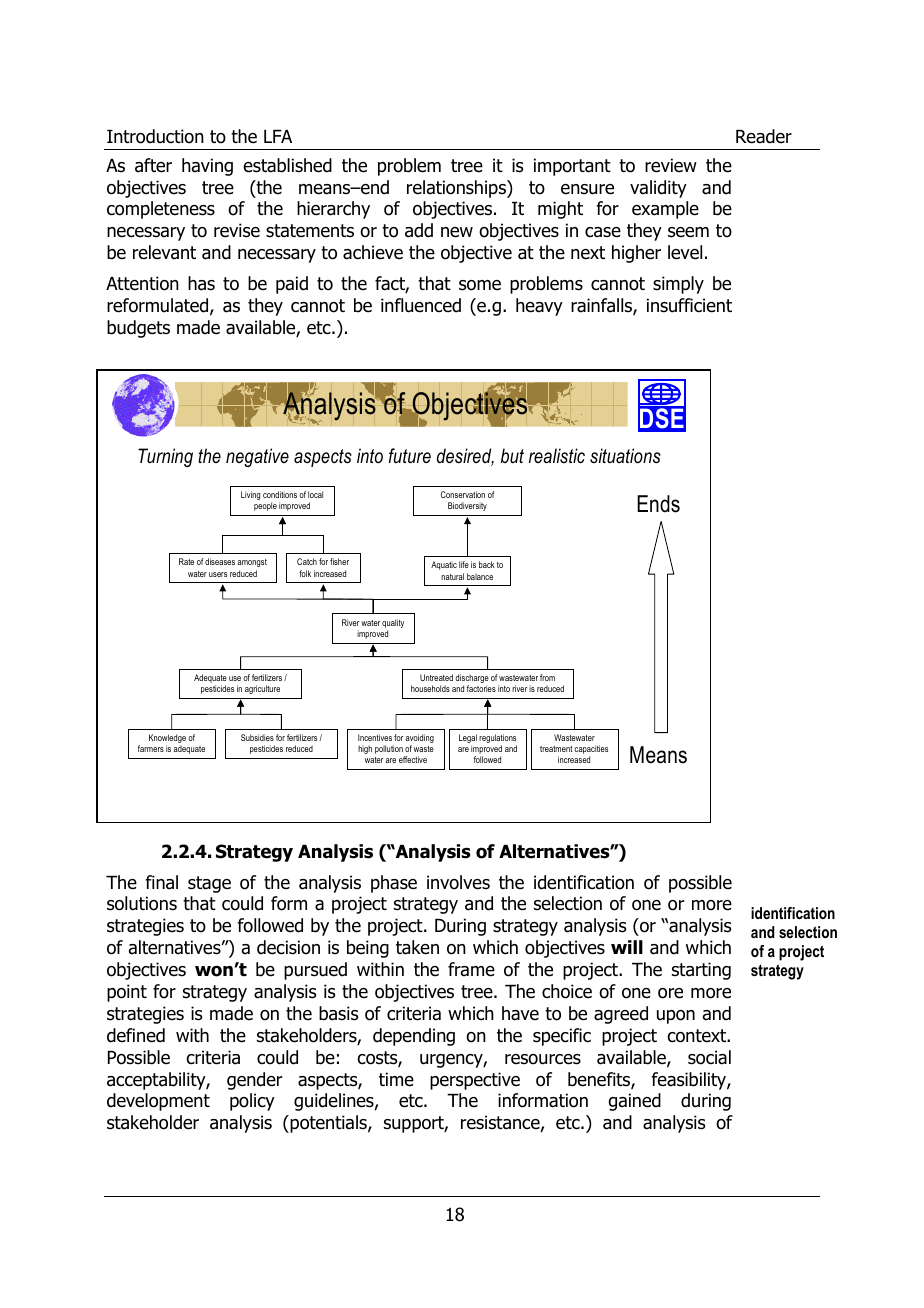 Image resolution: width=924 pixels, height=1308 pixels. Describe the element at coordinates (207, 167) in the screenshot. I see `having` at that location.
